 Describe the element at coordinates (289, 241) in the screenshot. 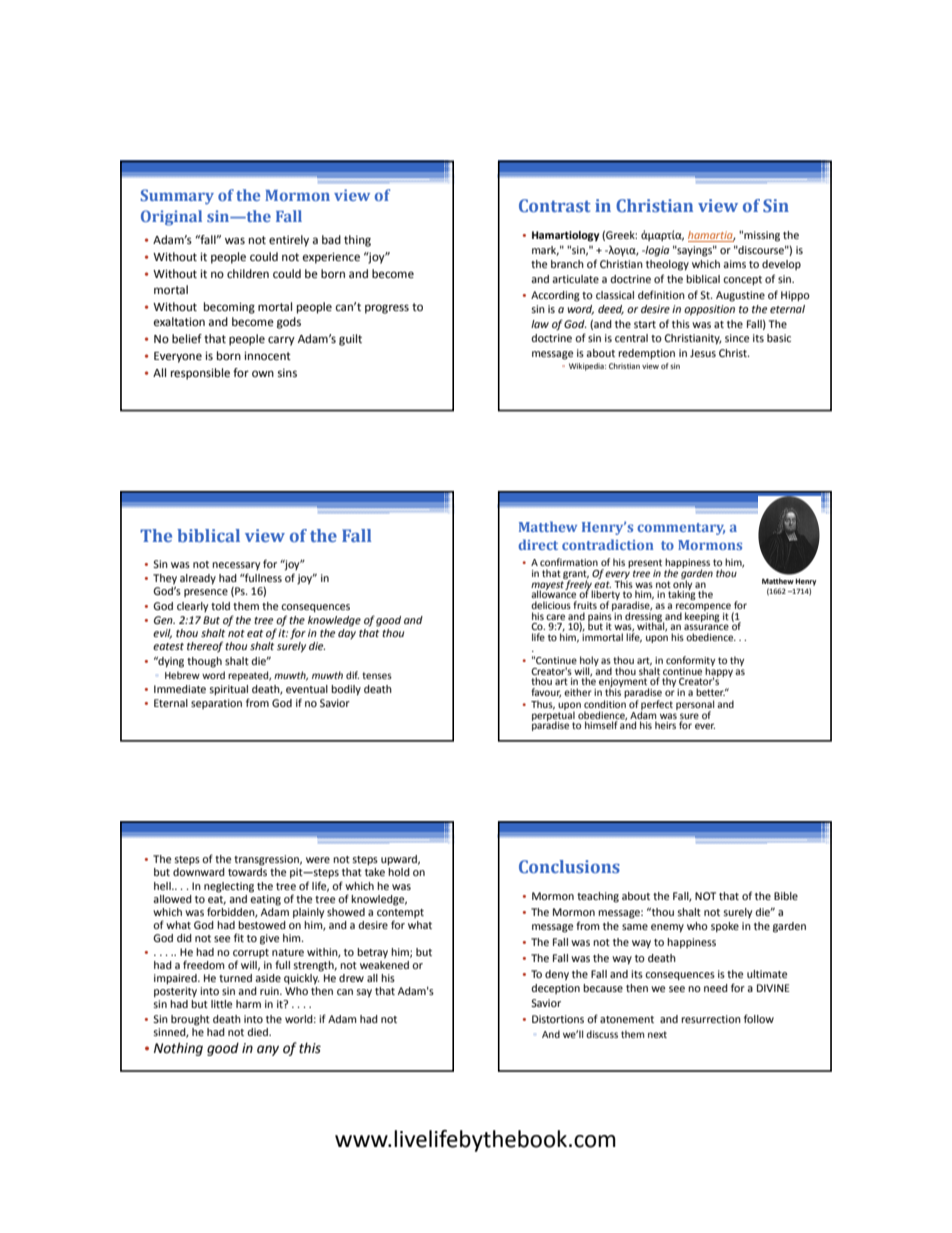

I see `entirely` at that location.
